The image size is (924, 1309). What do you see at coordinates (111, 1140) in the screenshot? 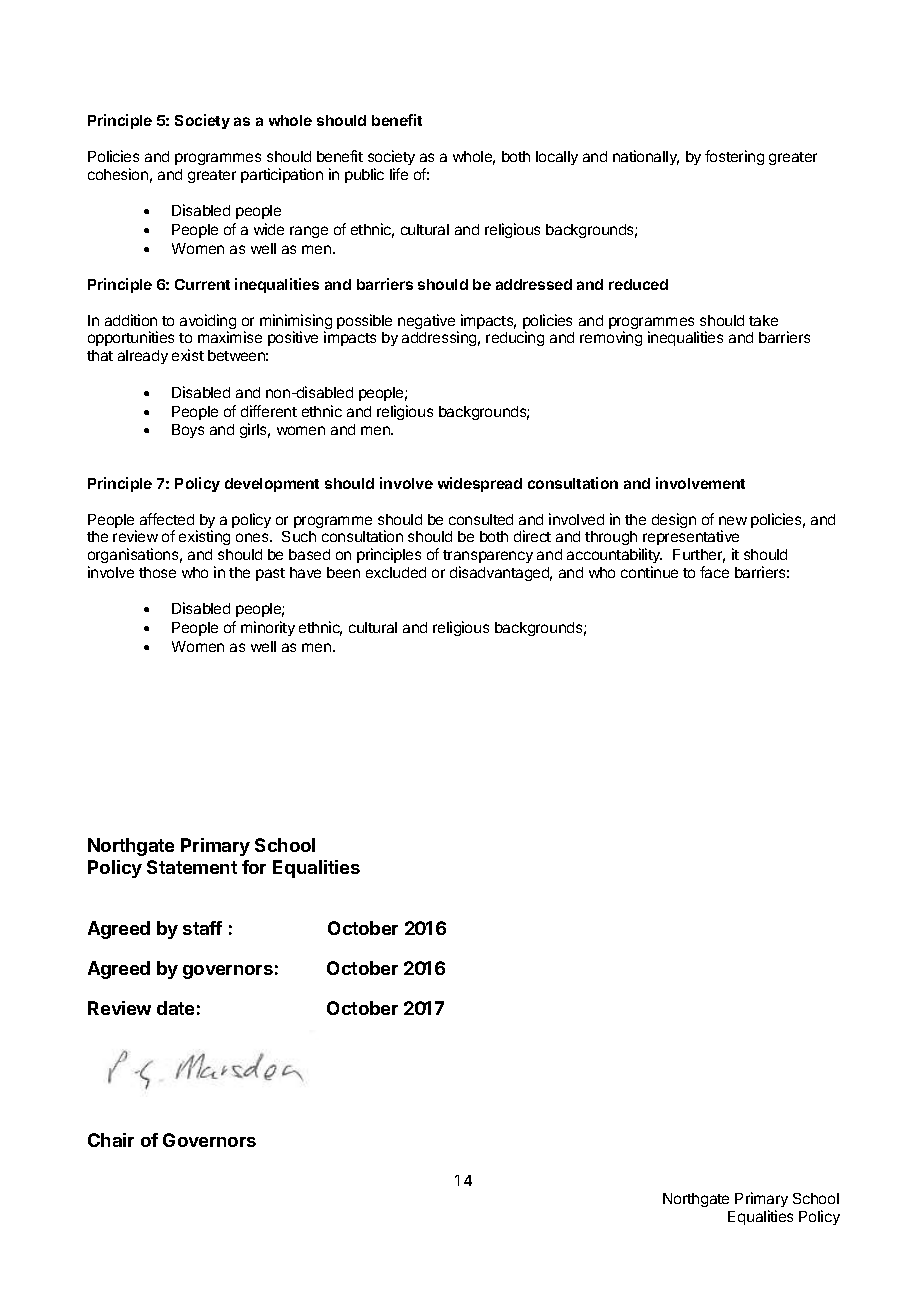
I see `Chair` at bounding box center [111, 1140].
